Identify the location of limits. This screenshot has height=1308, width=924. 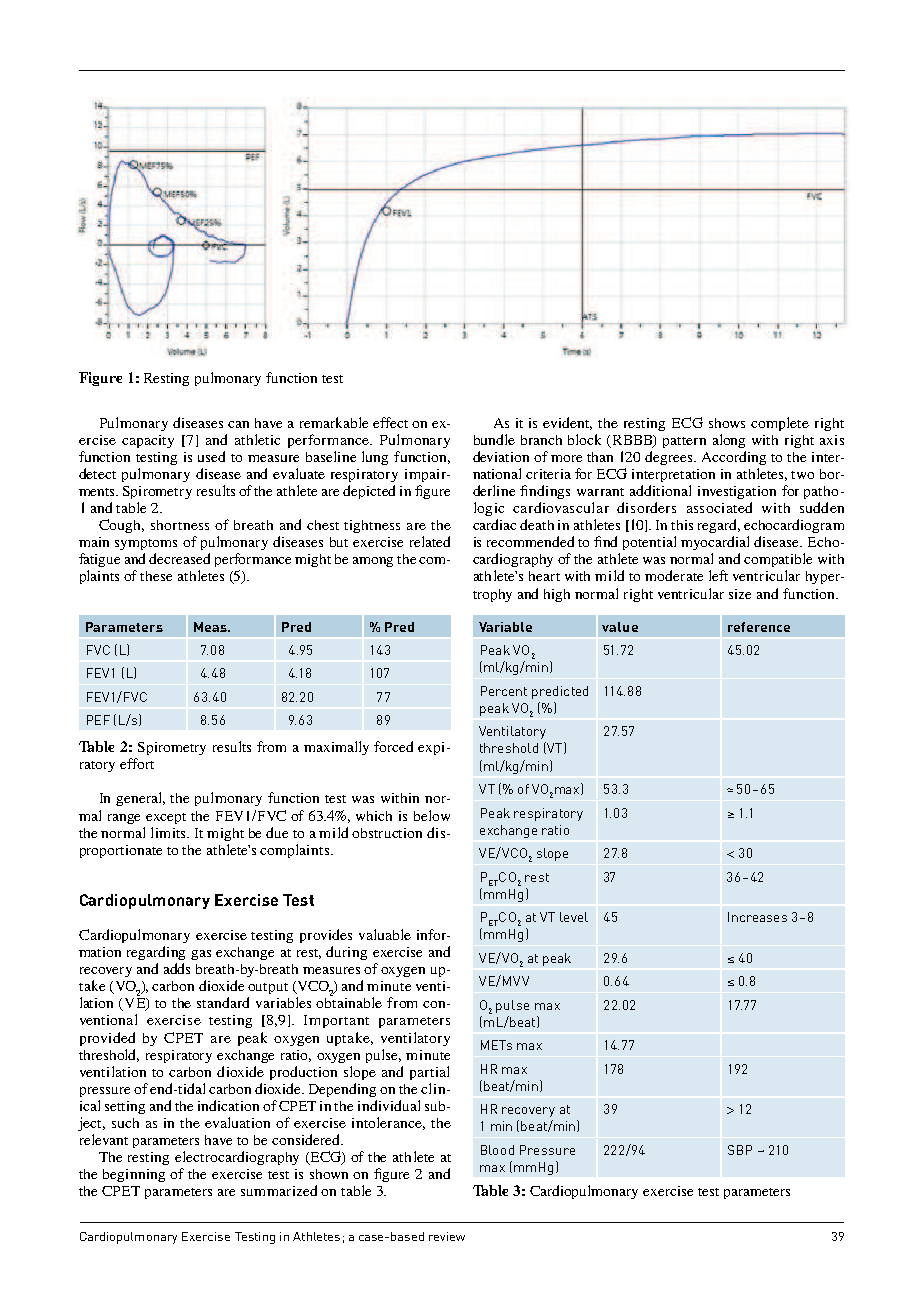
(170, 832).
